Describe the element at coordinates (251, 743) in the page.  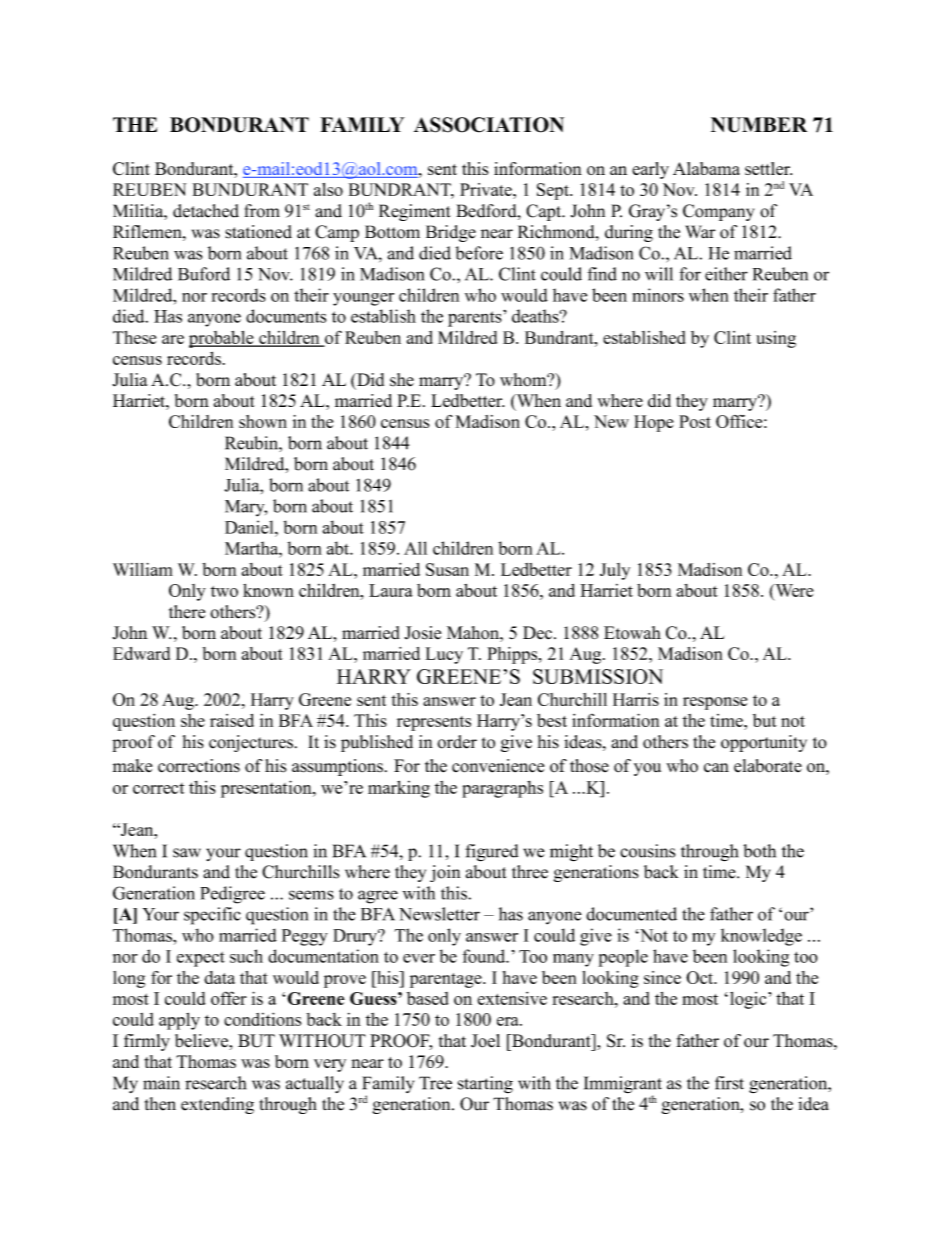
I see `conjectures` at that location.
